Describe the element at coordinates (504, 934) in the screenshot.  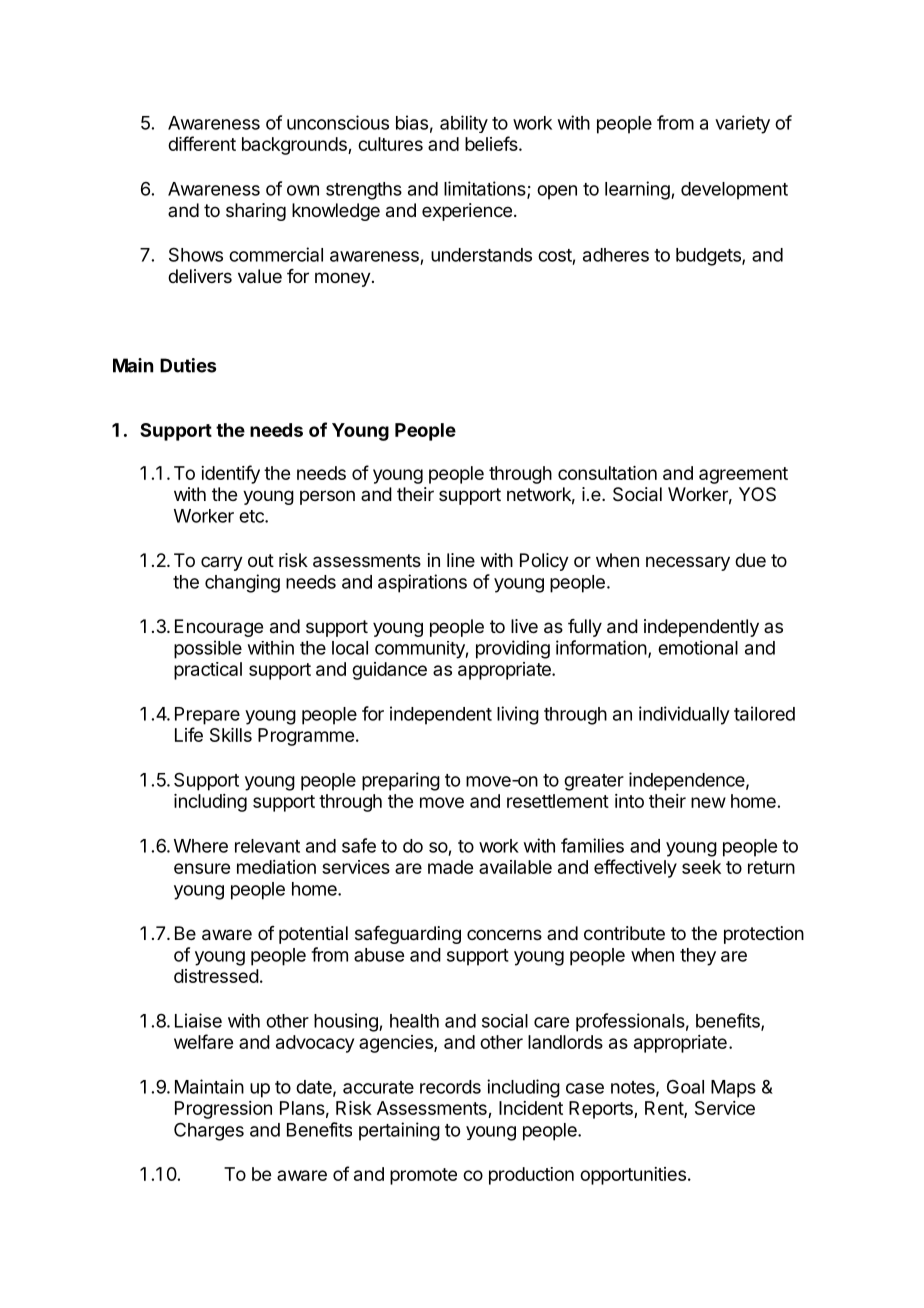
I see `concerns` at that location.
